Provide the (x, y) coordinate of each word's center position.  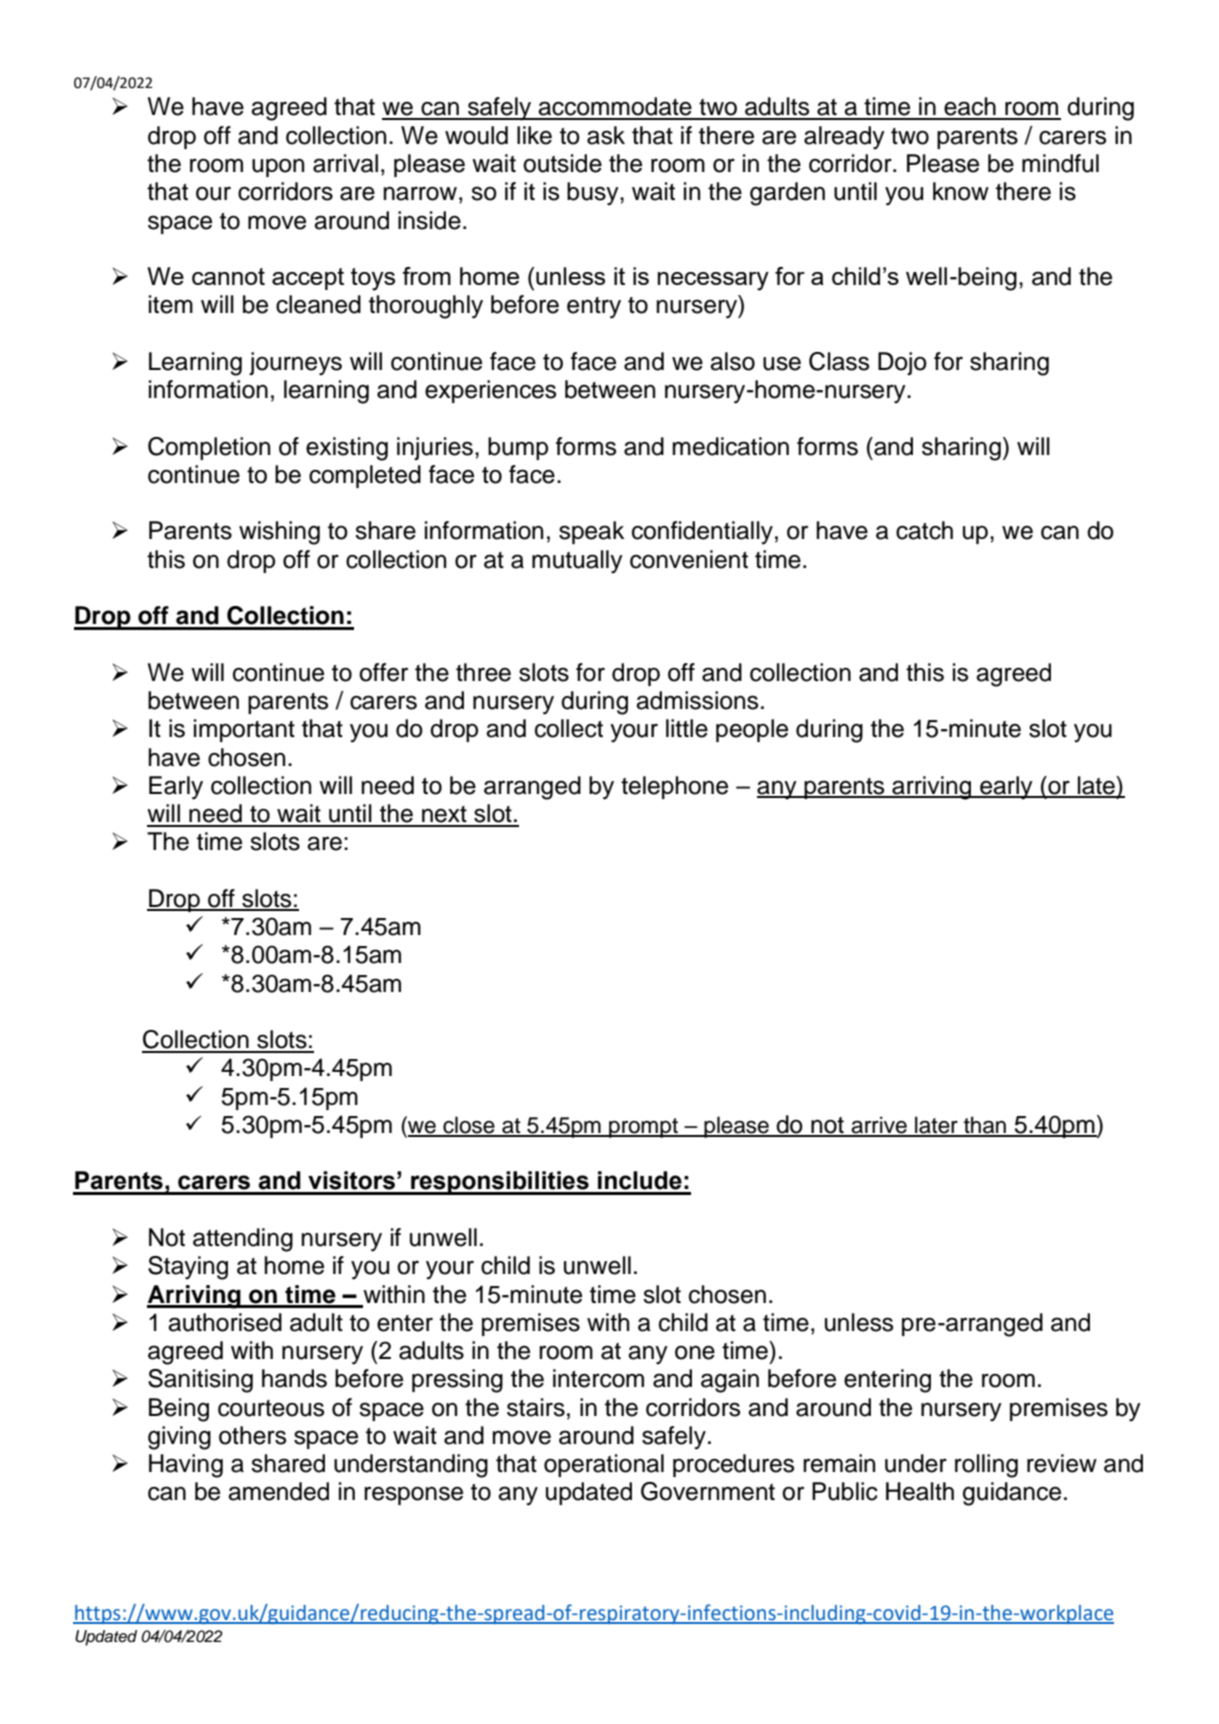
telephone (674, 787)
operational (604, 1465)
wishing (279, 533)
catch (924, 530)
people (752, 730)
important (244, 730)
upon (278, 167)
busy (594, 194)
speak (591, 532)
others (252, 1435)
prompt (643, 1128)
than (985, 1126)
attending (243, 1240)
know (961, 191)
